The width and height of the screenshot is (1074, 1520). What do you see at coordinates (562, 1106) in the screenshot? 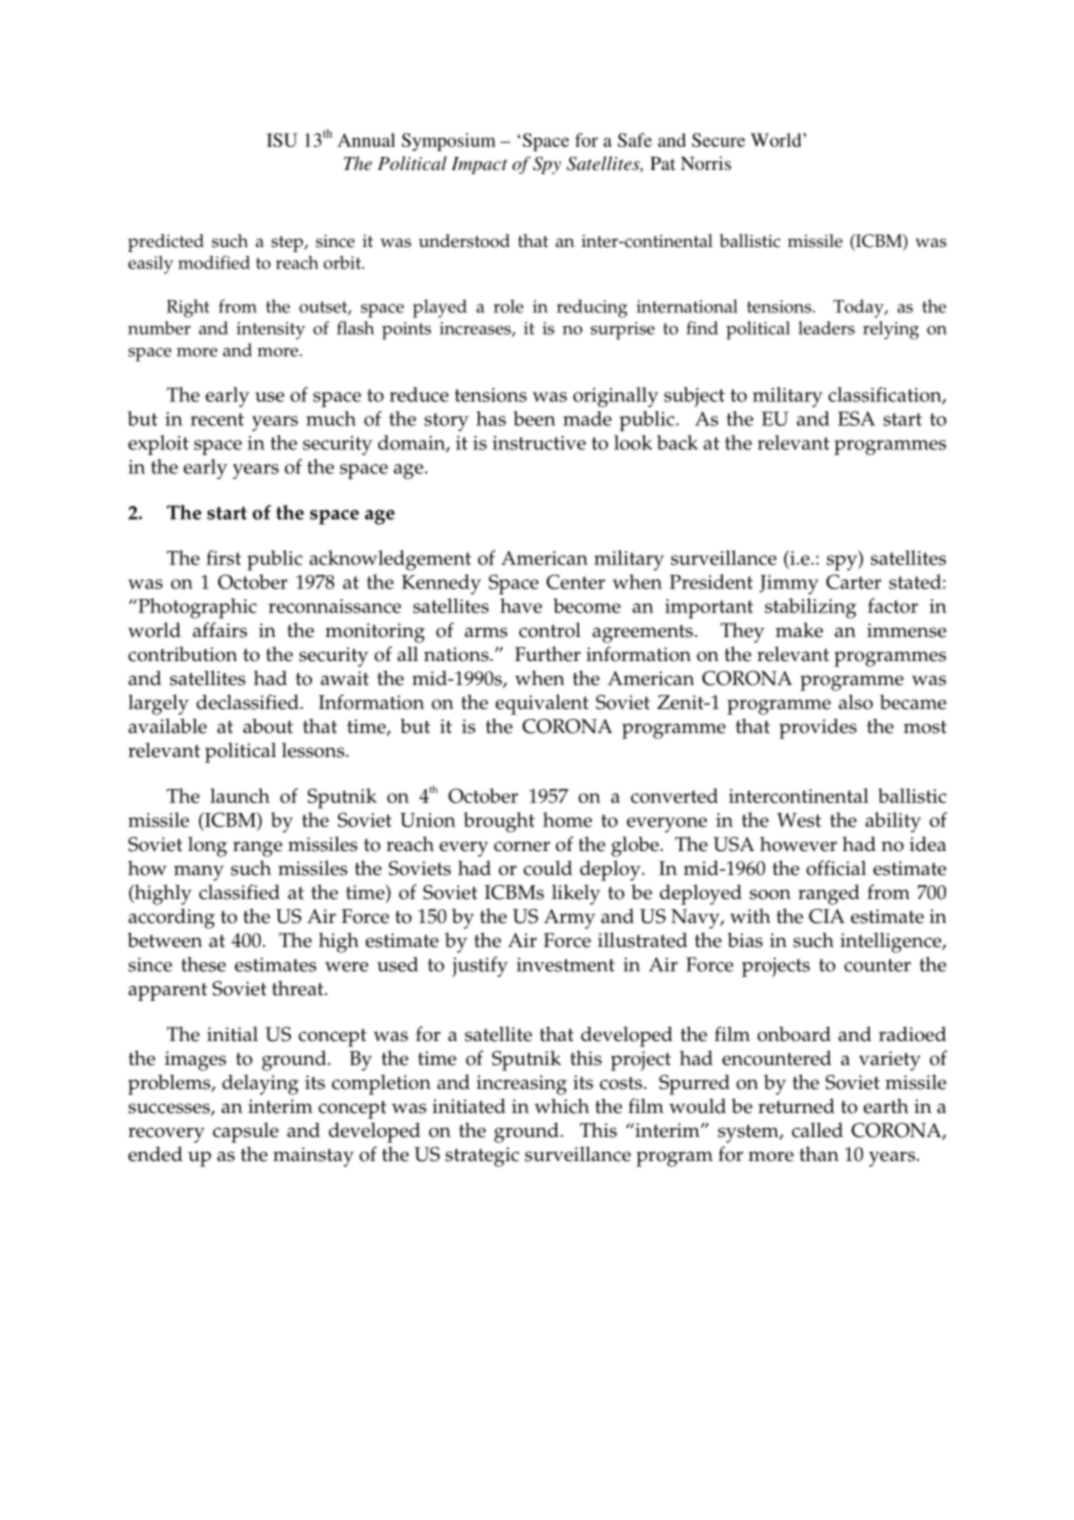
I see `which` at bounding box center [562, 1106].
